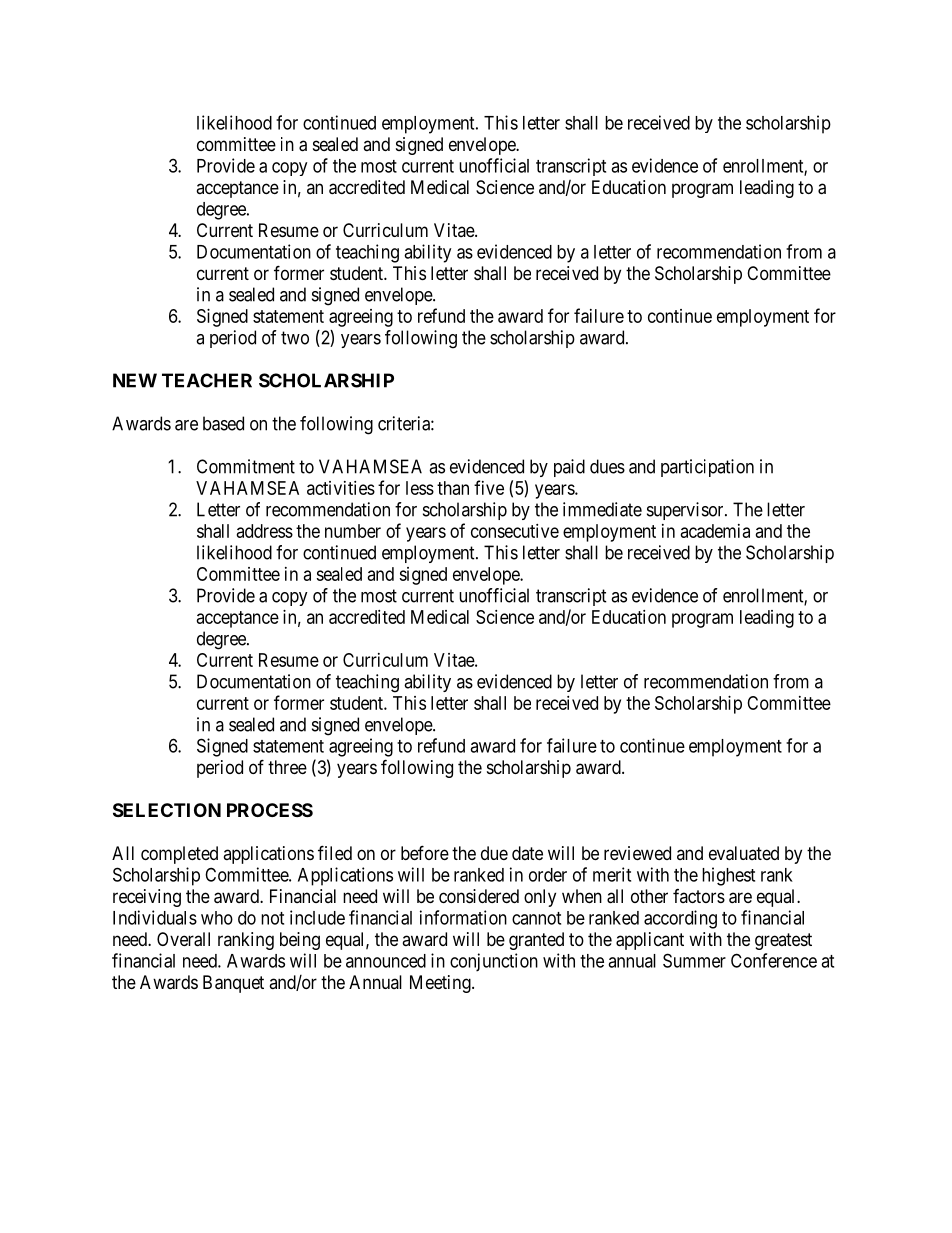  I want to click on address, so click(265, 531).
